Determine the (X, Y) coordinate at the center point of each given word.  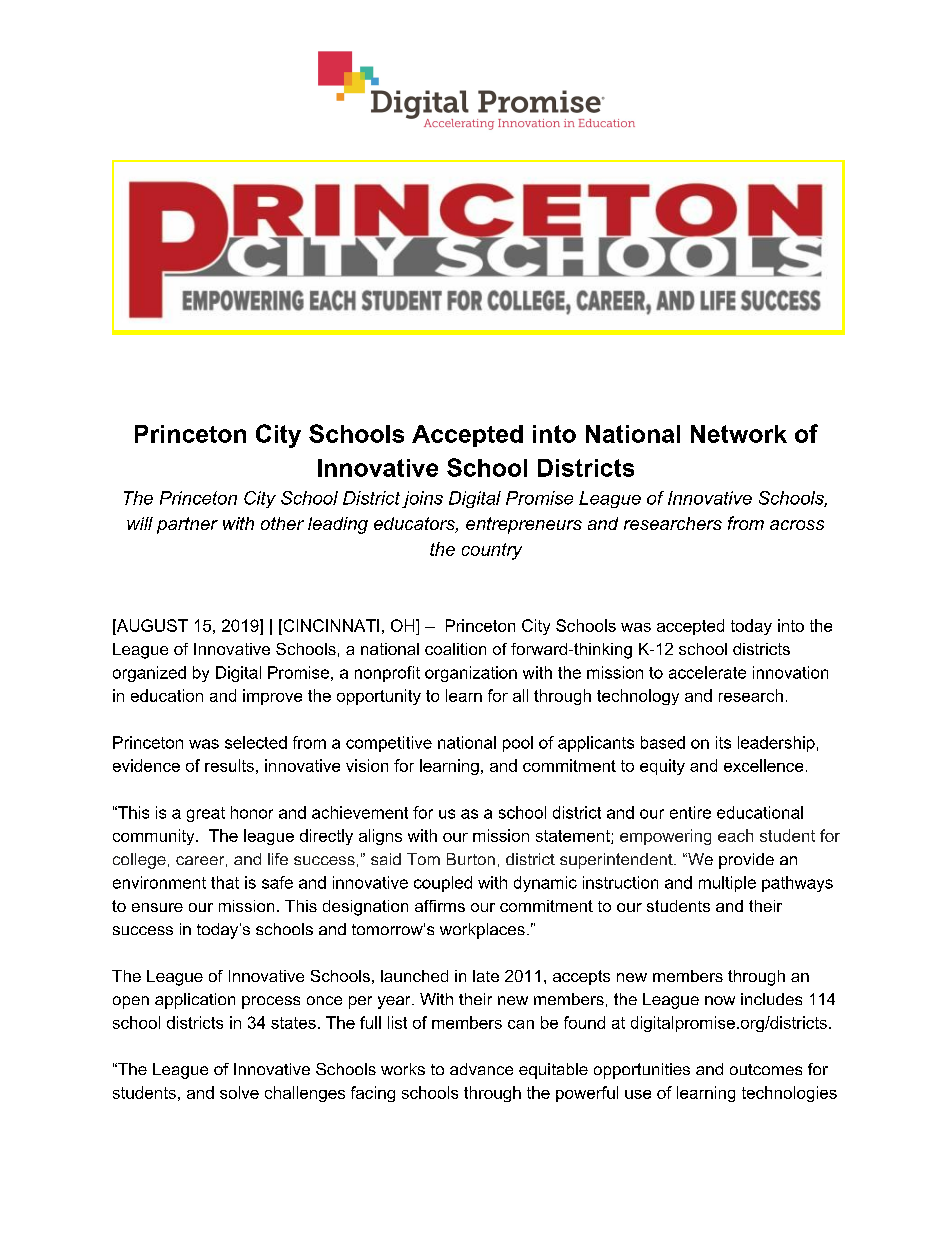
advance (481, 1069)
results (229, 765)
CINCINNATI (330, 625)
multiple (727, 884)
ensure (157, 907)
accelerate (707, 672)
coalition (455, 649)
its (723, 742)
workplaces (482, 931)
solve (239, 1092)
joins (422, 499)
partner (187, 525)
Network (739, 434)
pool (518, 744)
